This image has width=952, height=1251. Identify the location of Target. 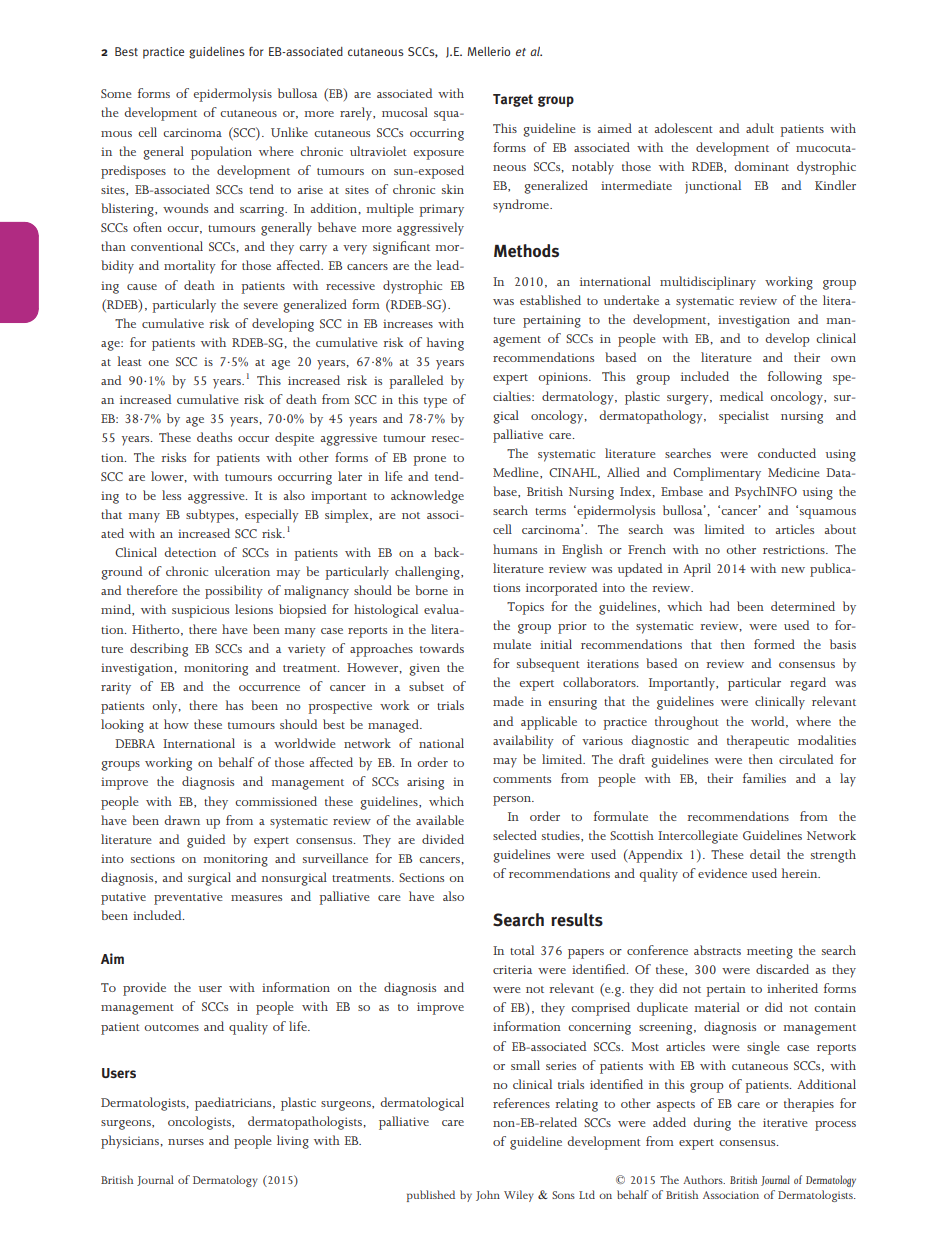
(513, 100).
